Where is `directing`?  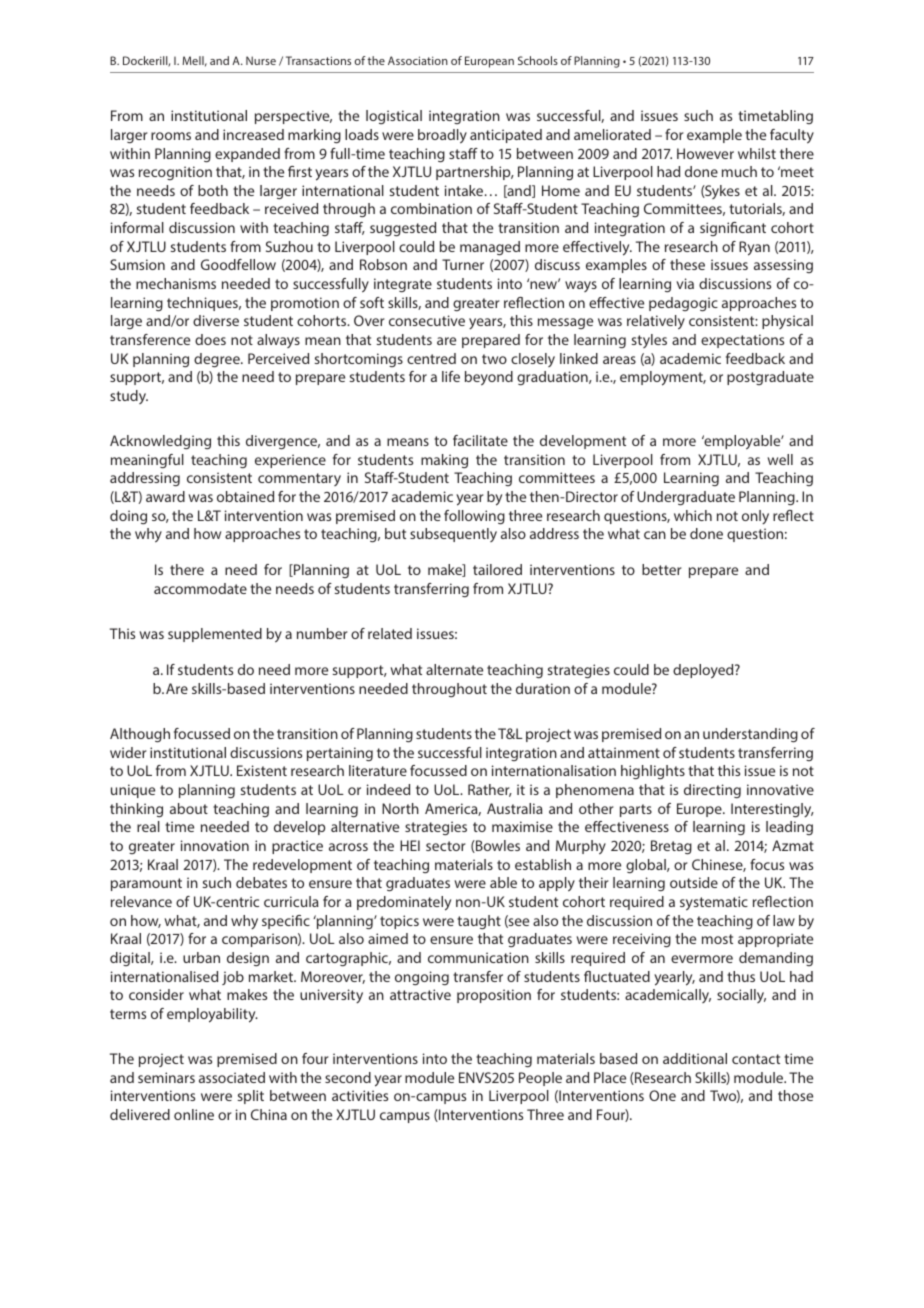 directing is located at coordinates (712, 791).
